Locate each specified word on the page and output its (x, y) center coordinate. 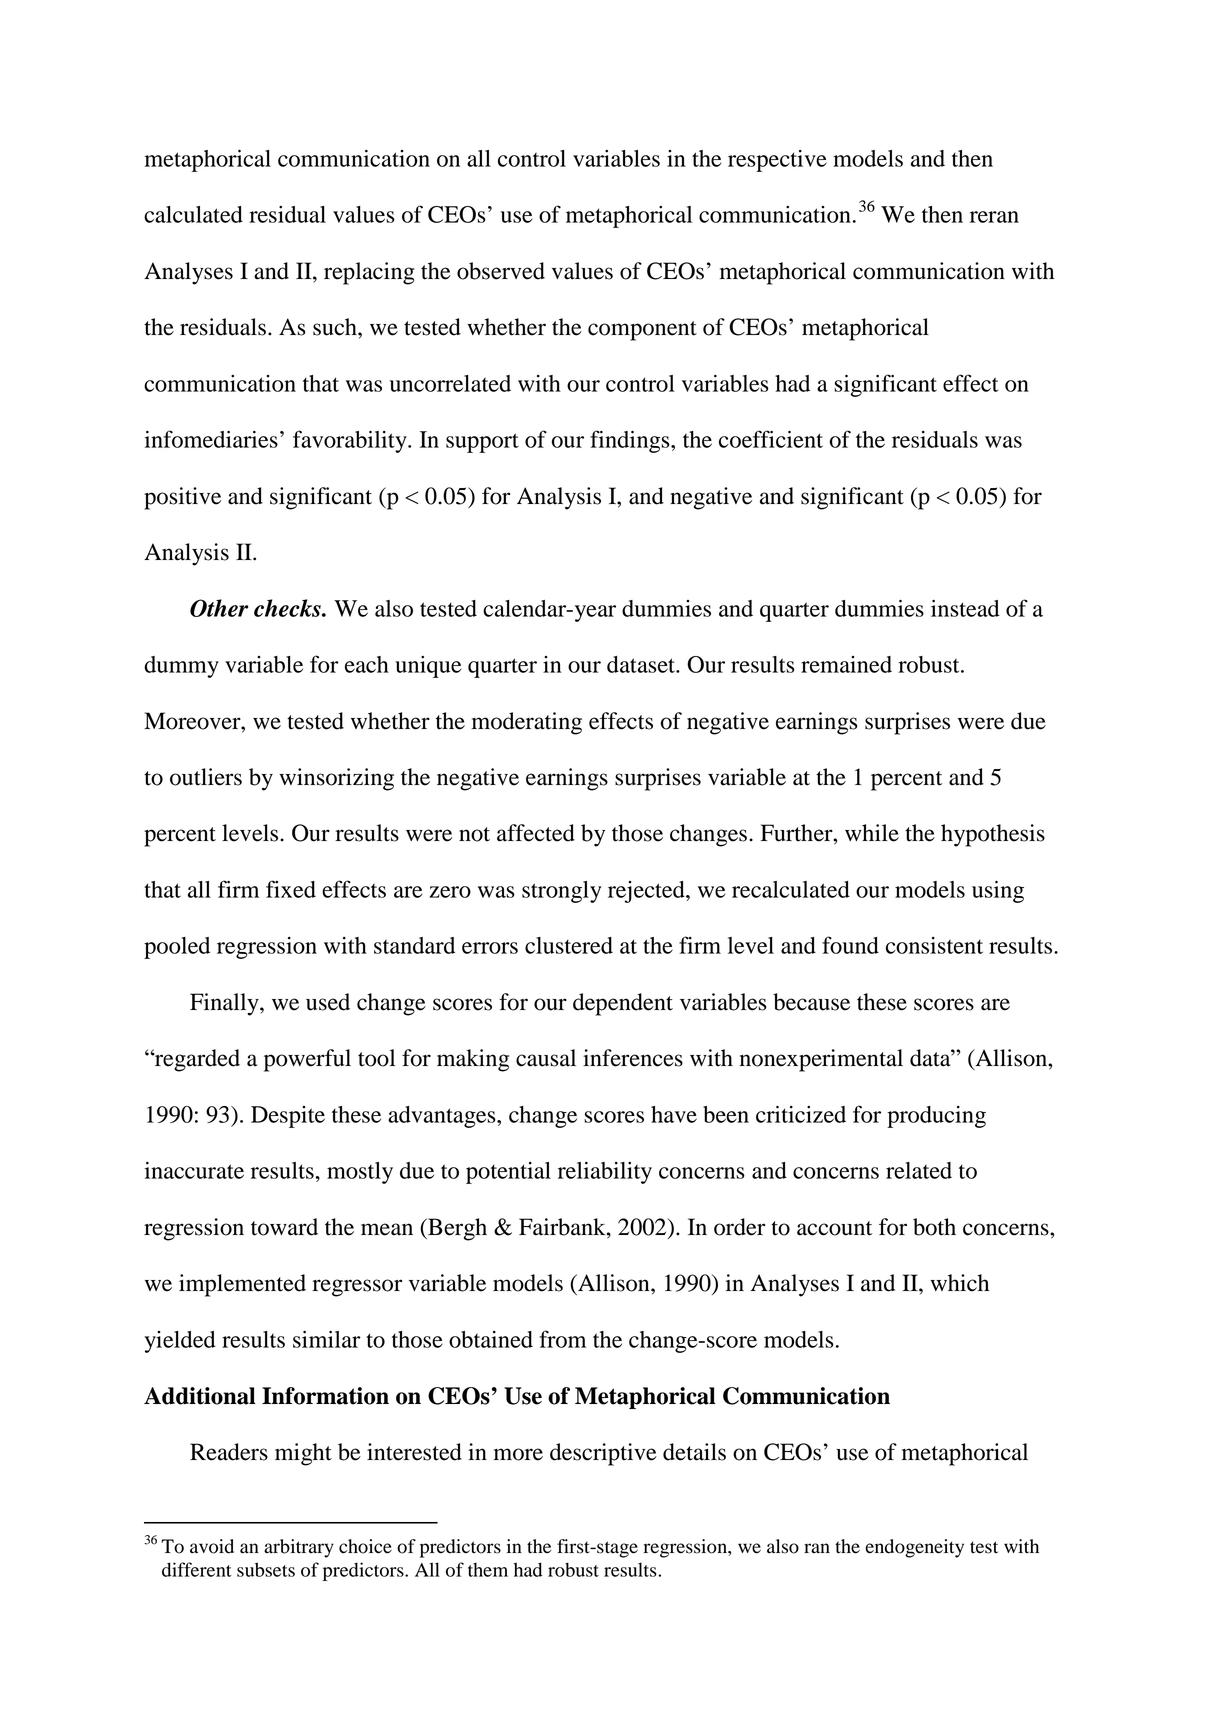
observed (501, 271)
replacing (369, 273)
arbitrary (299, 1548)
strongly (561, 892)
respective (777, 161)
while (872, 833)
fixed (291, 889)
